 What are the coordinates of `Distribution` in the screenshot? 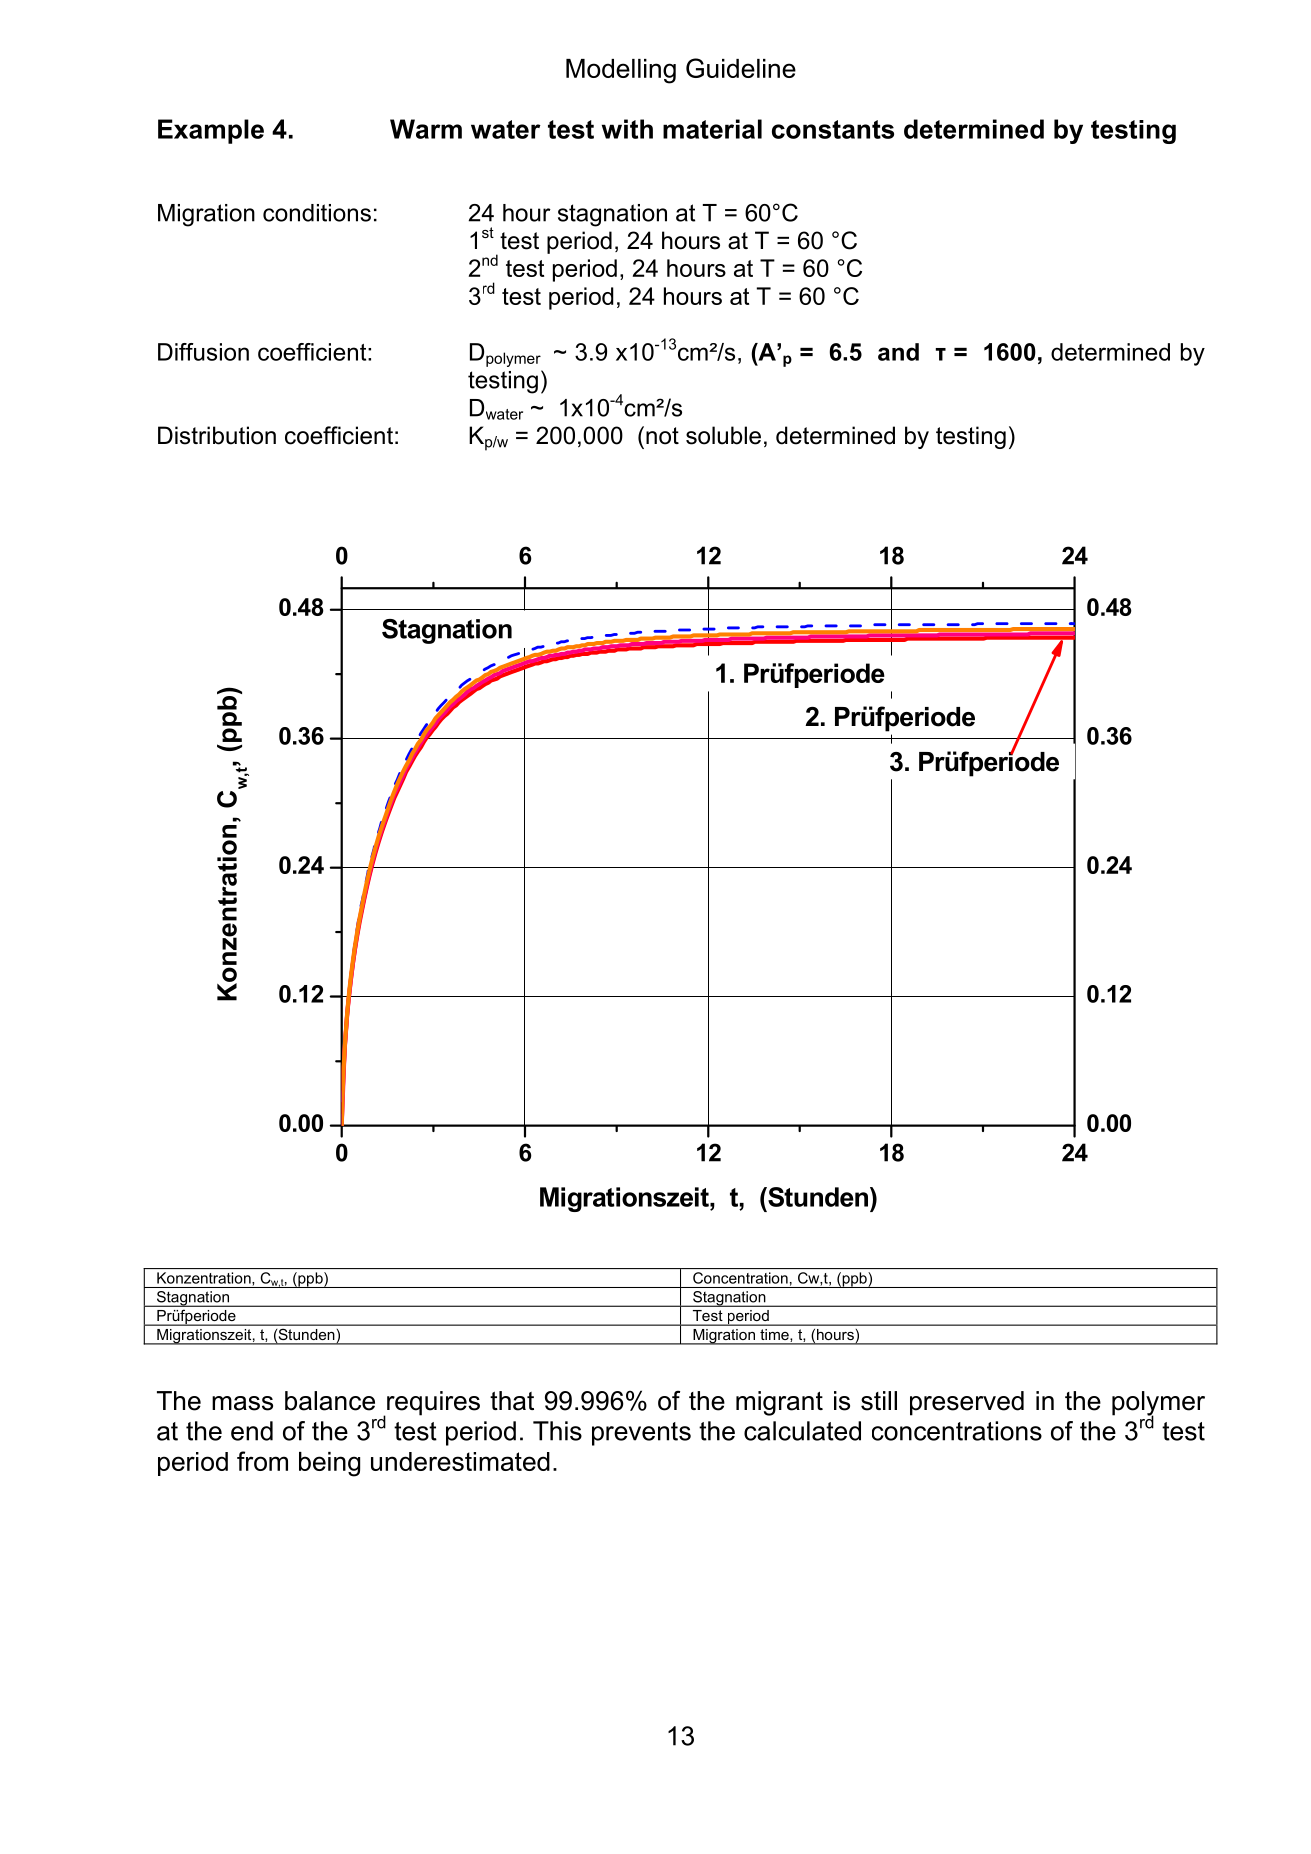 It's located at (217, 435).
